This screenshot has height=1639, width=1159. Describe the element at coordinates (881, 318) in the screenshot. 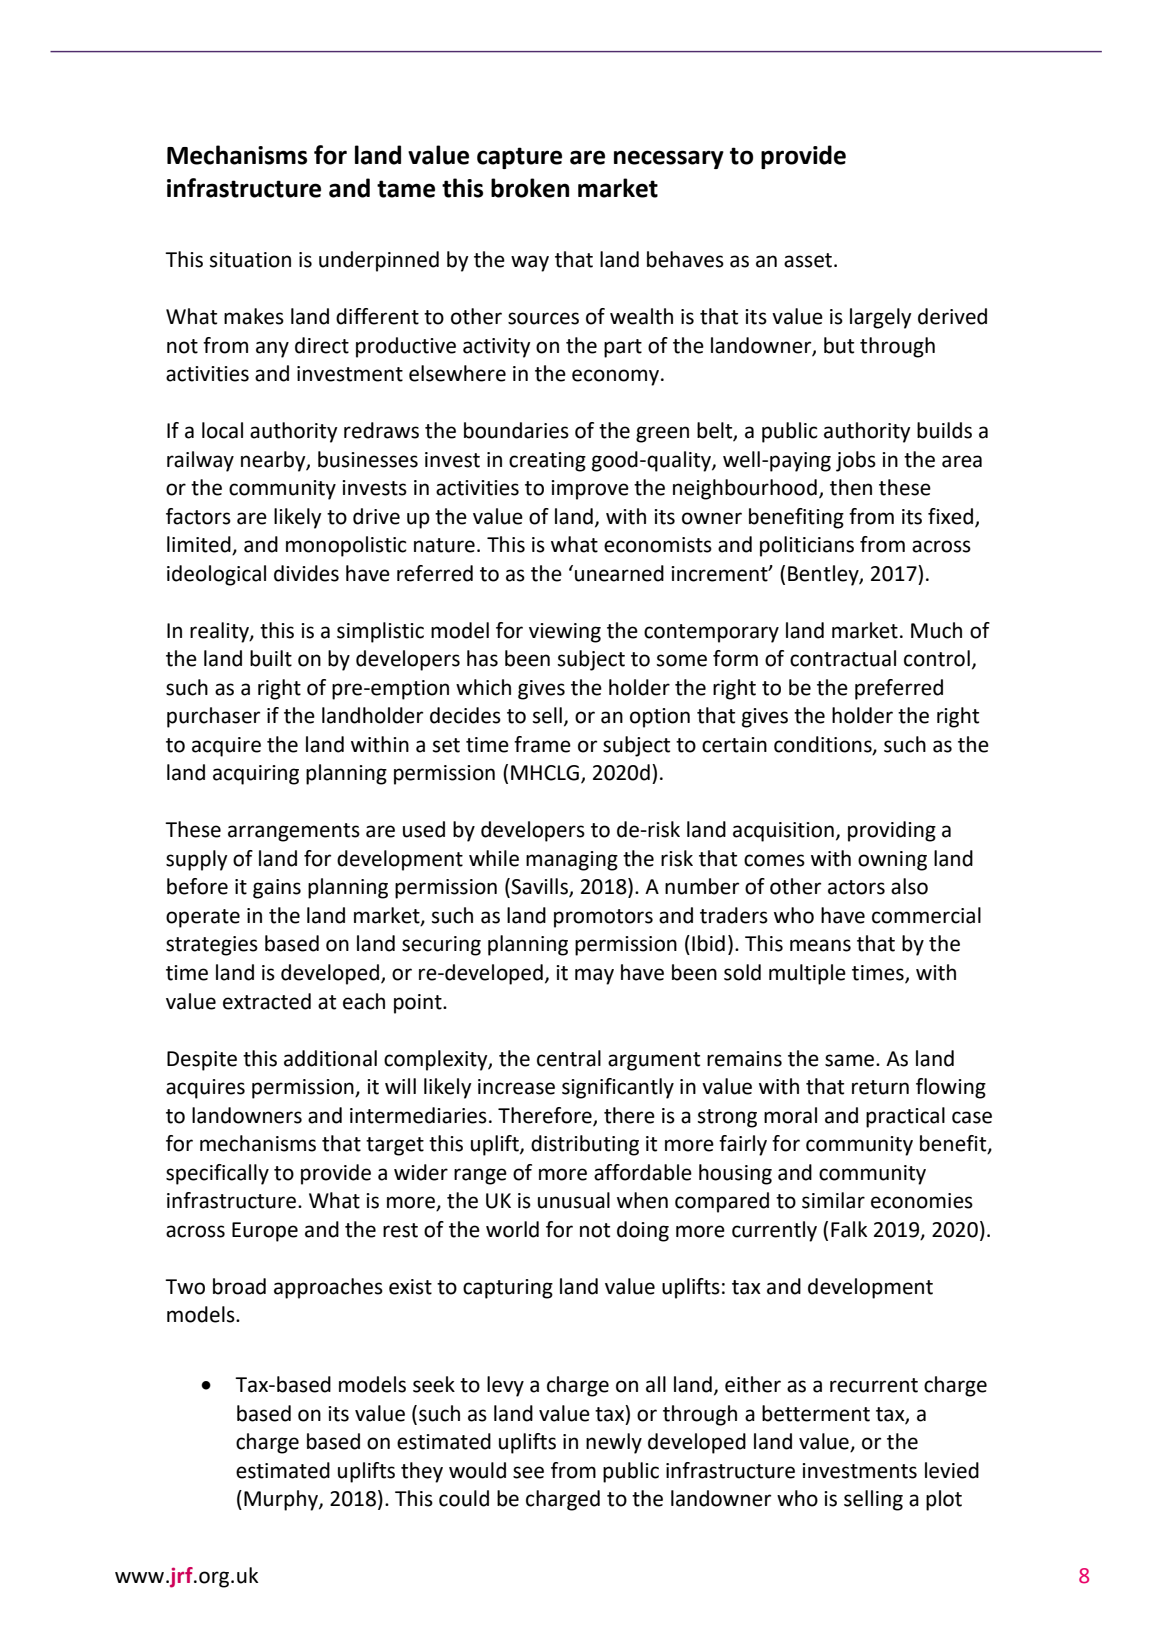

I see `largely` at that location.
